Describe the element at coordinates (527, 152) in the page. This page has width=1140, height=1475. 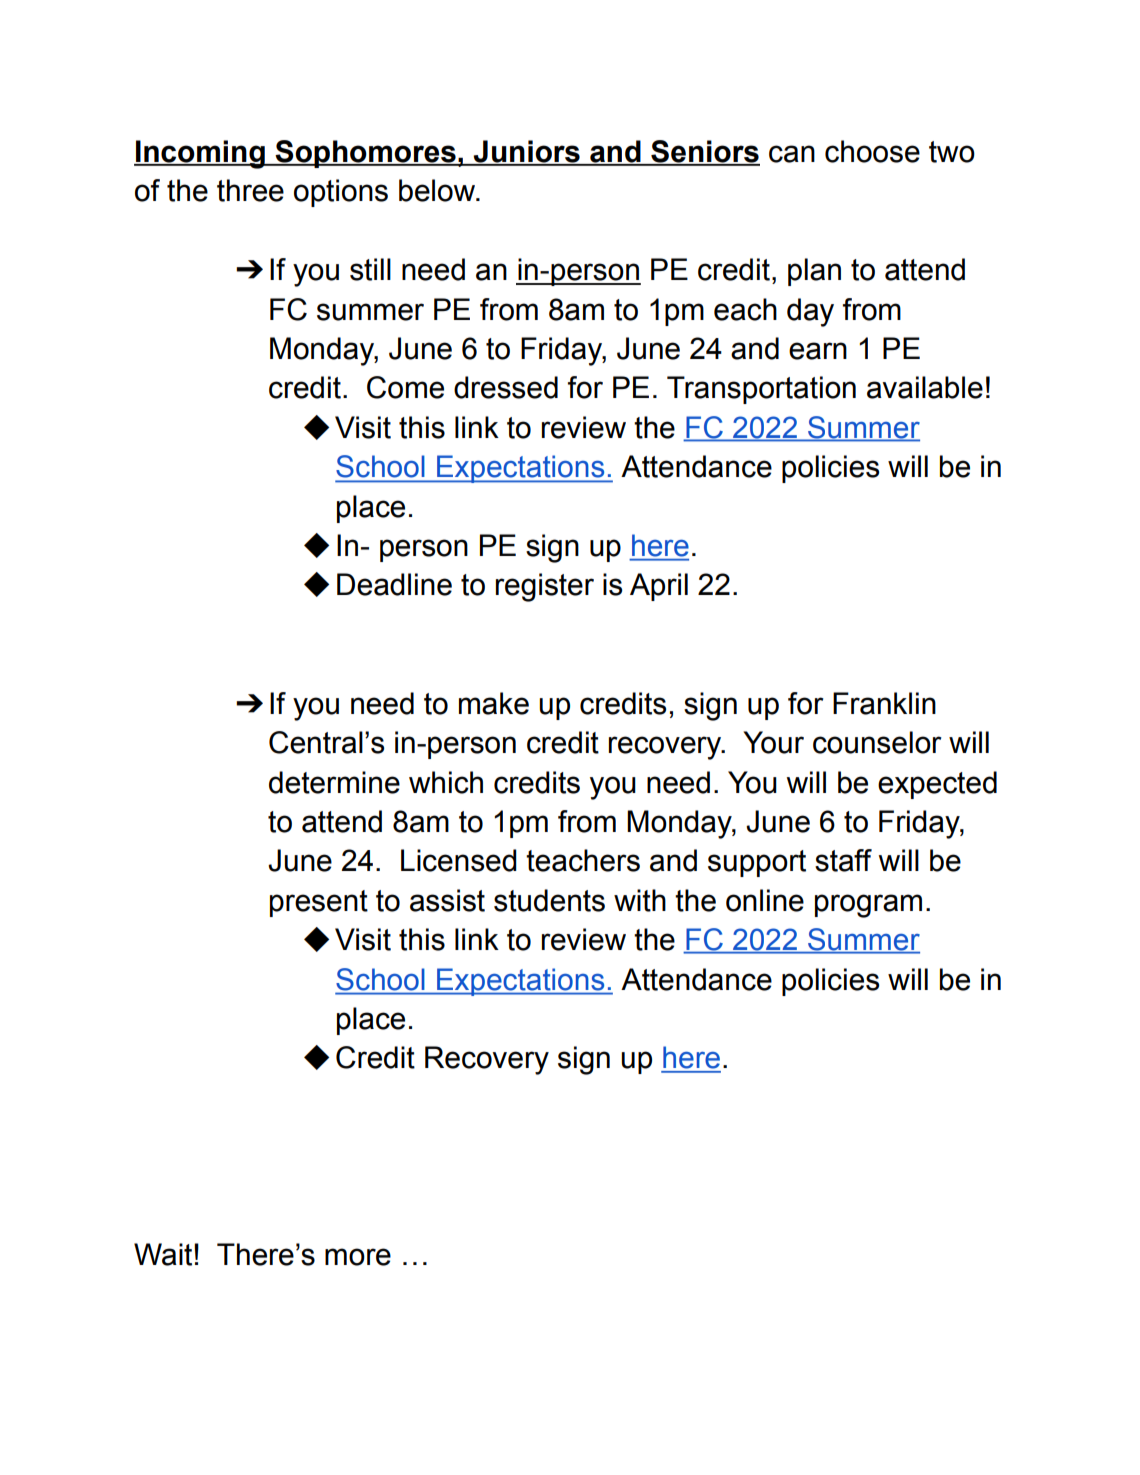
I see `Juniors` at that location.
